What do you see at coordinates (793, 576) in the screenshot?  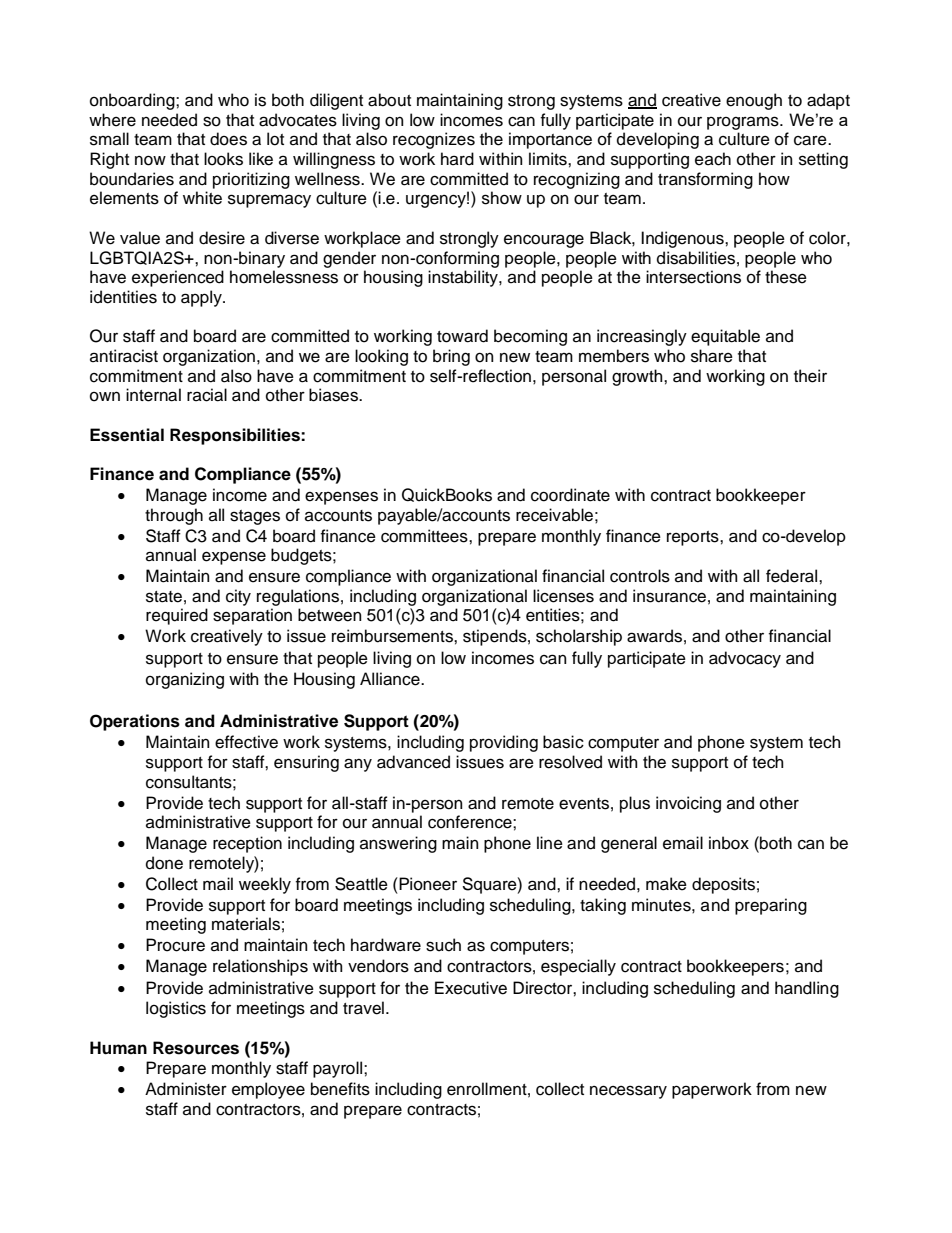 I see `federal` at bounding box center [793, 576].
